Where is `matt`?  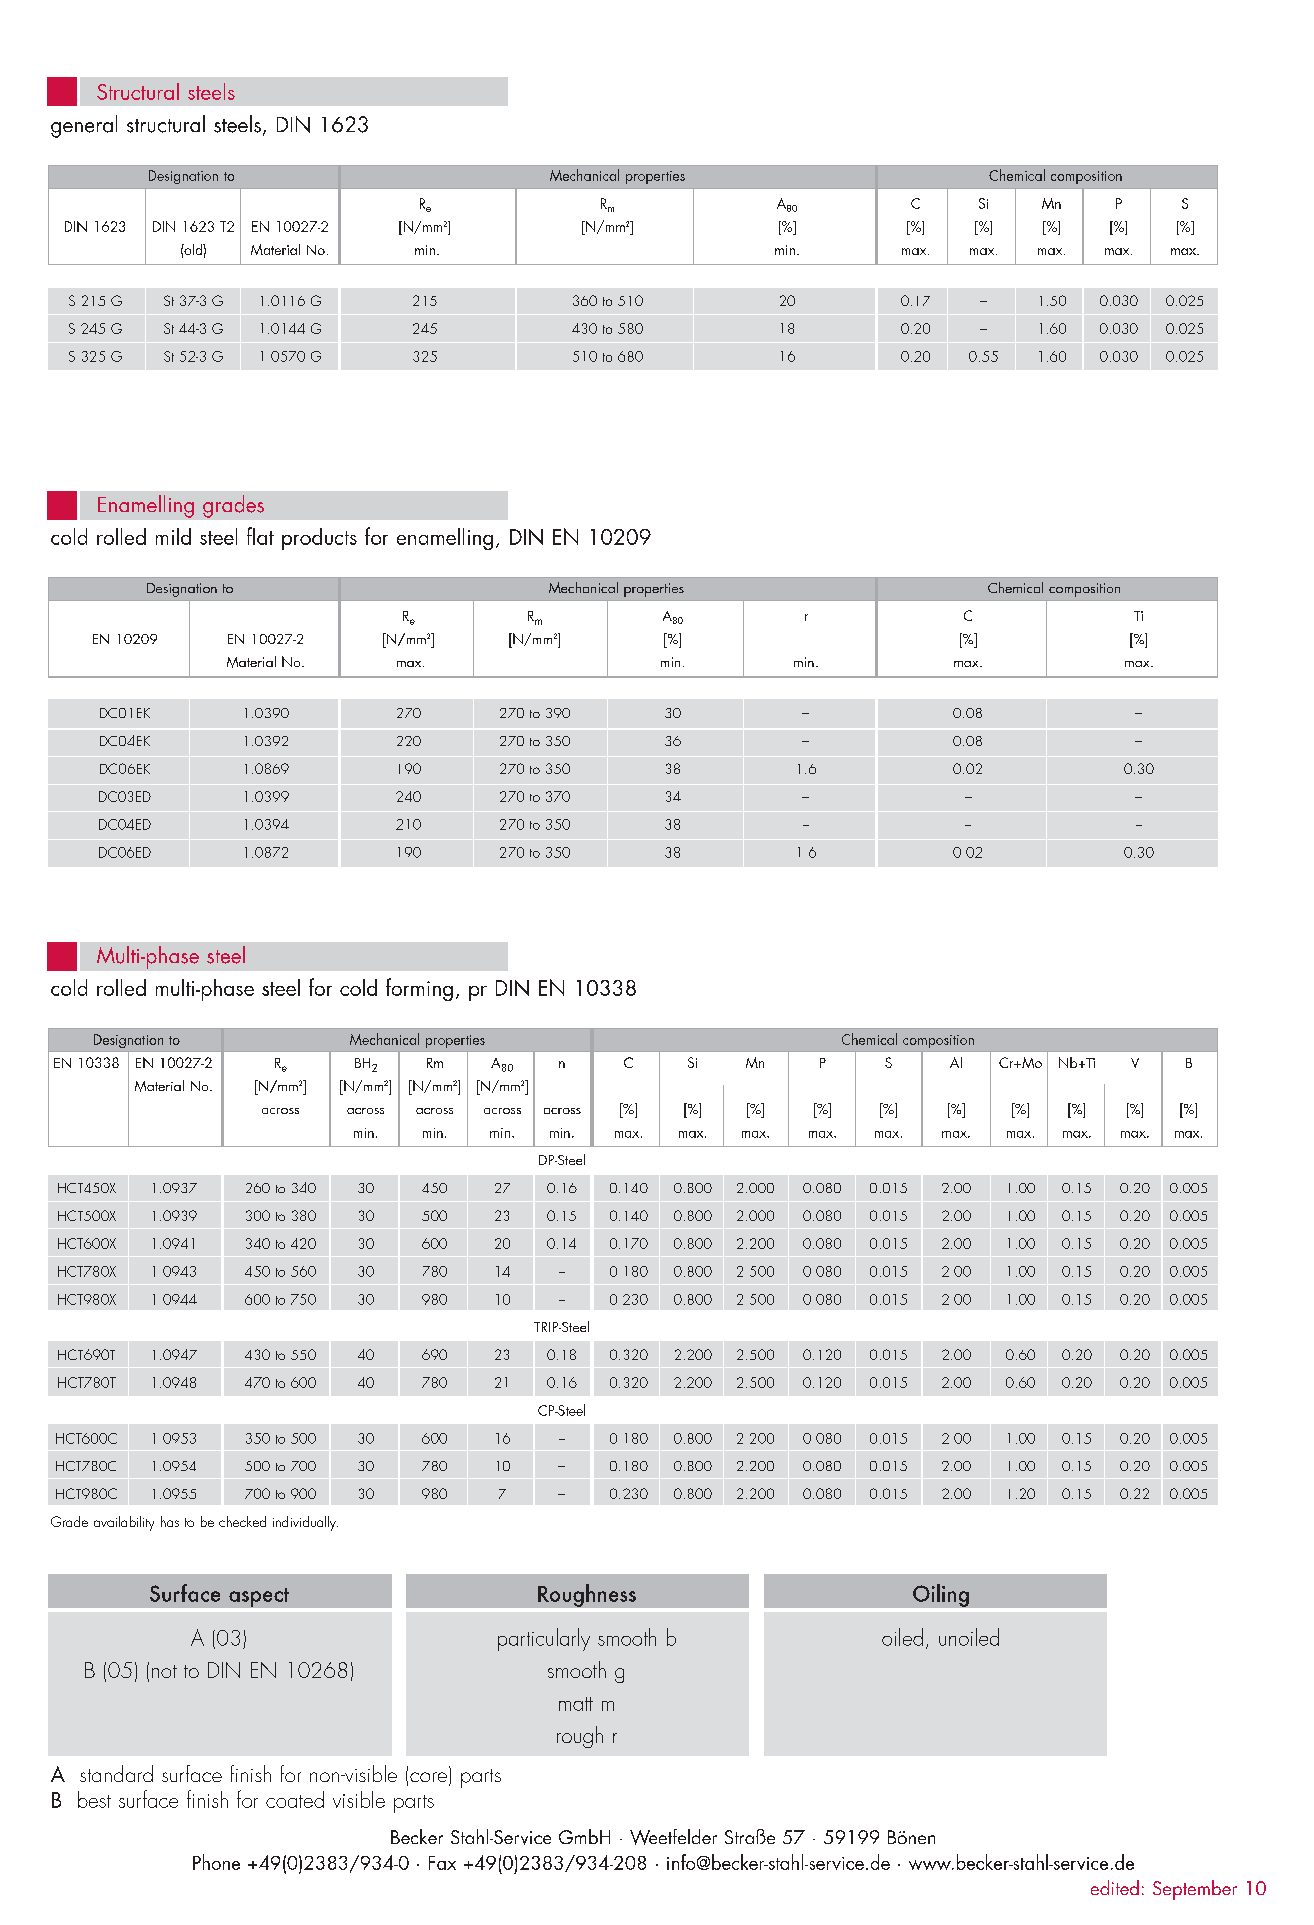
matt is located at coordinates (576, 1704).
